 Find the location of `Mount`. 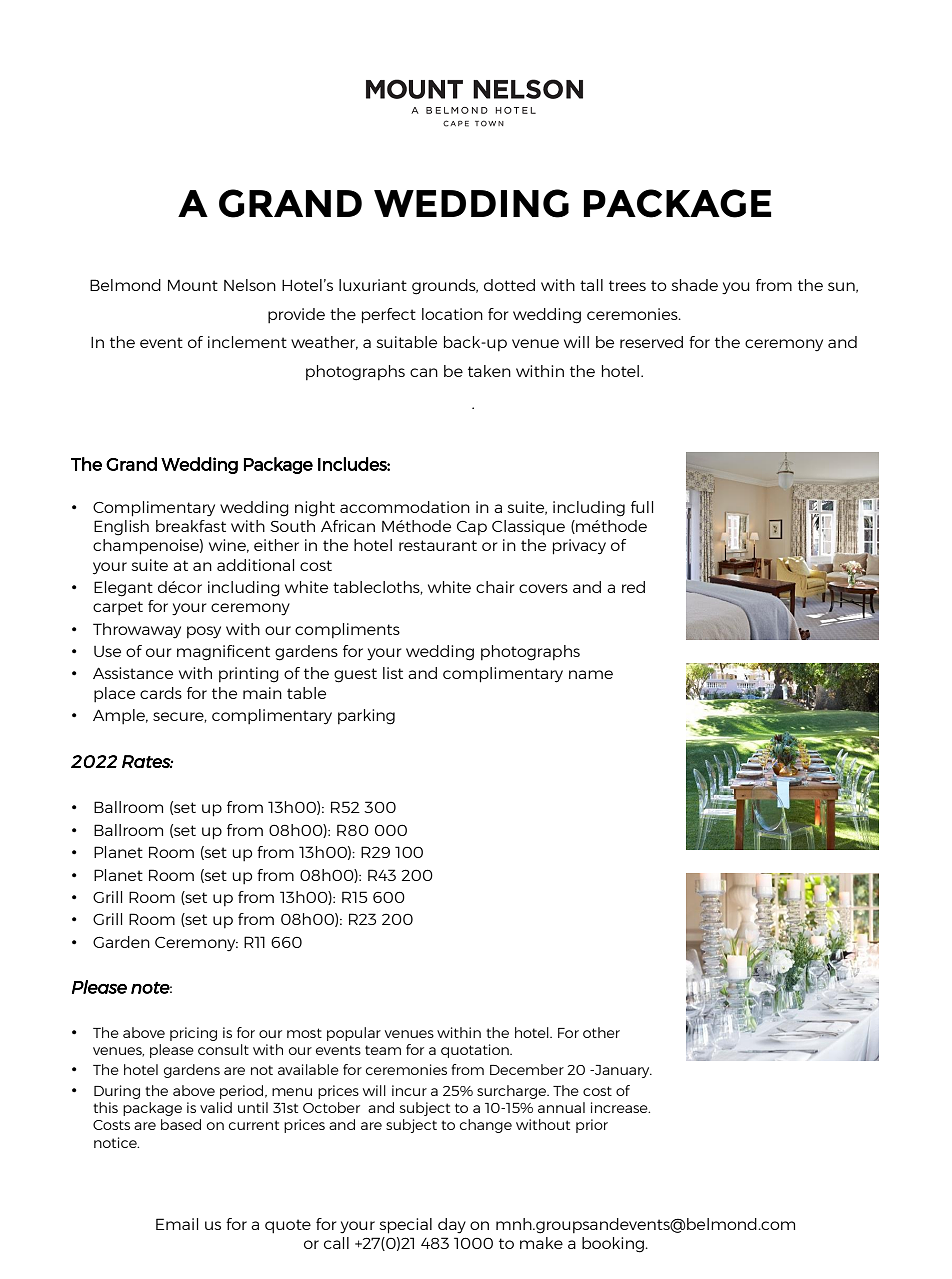

Mount is located at coordinates (193, 285).
